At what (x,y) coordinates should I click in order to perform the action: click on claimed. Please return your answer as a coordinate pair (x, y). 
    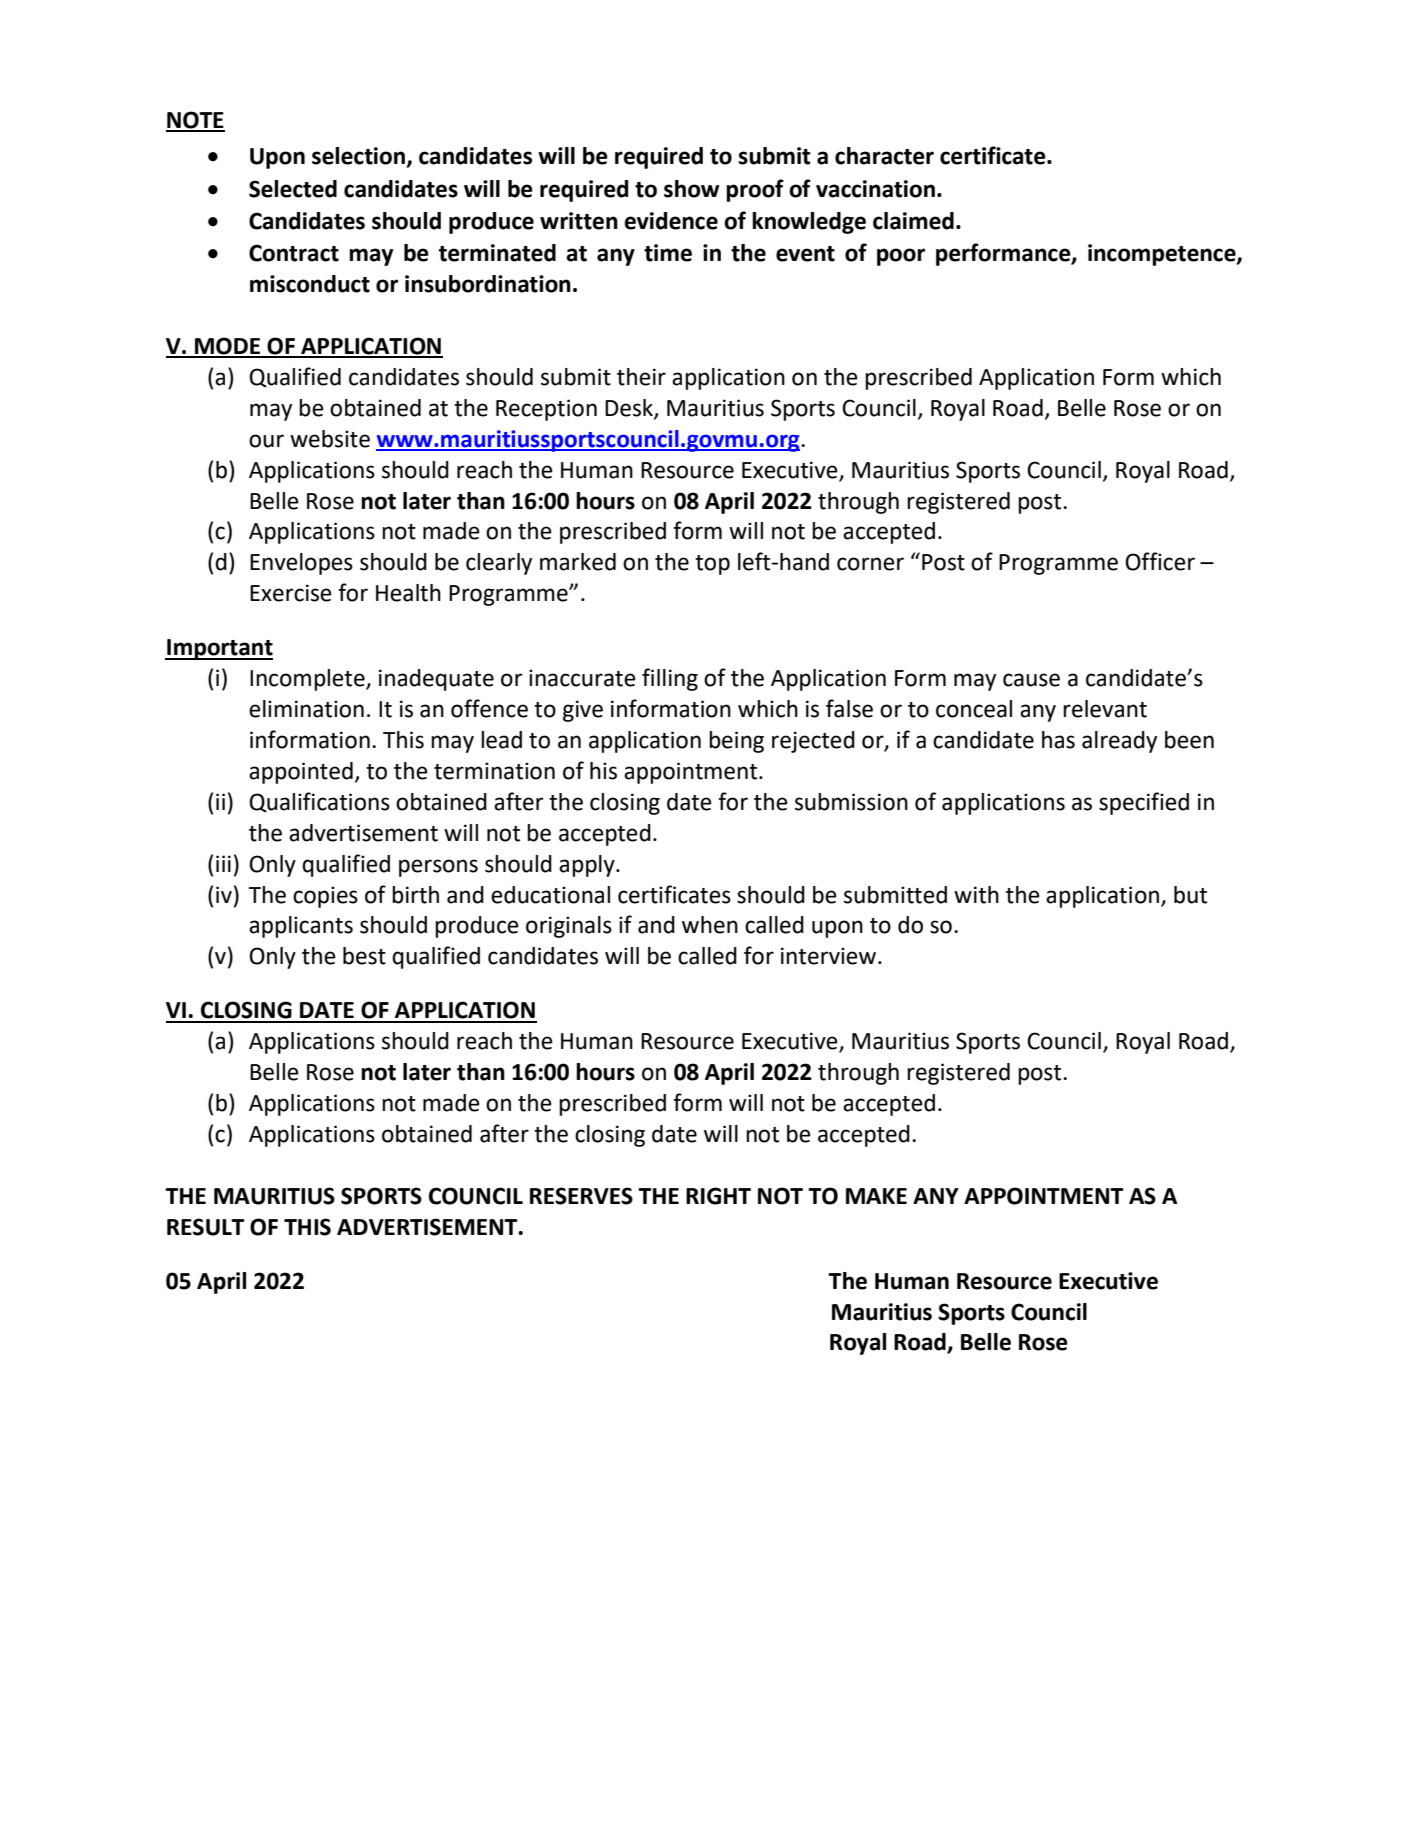
    Looking at the image, I should click on (913, 221).
